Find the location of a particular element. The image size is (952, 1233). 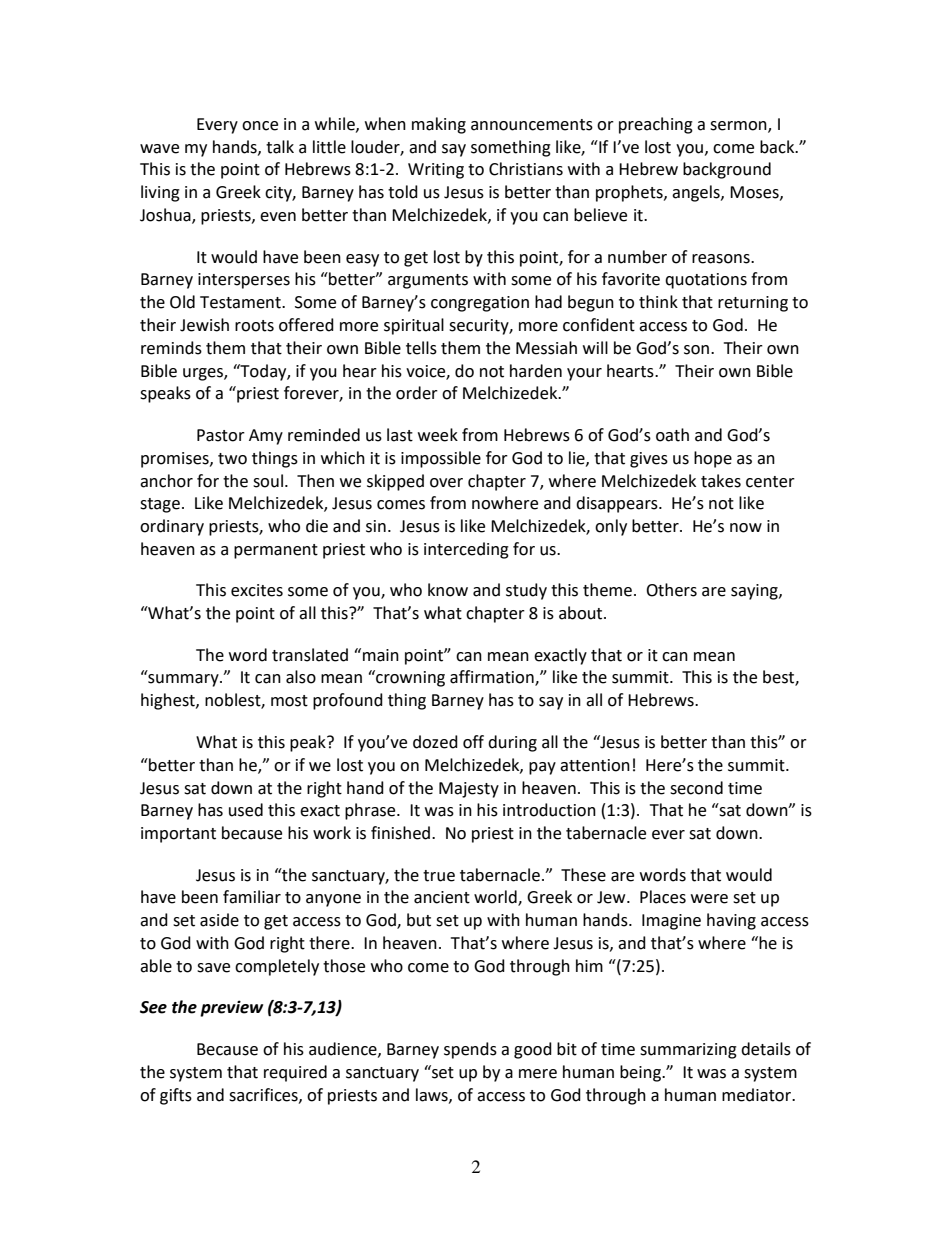

once is located at coordinates (260, 126).
